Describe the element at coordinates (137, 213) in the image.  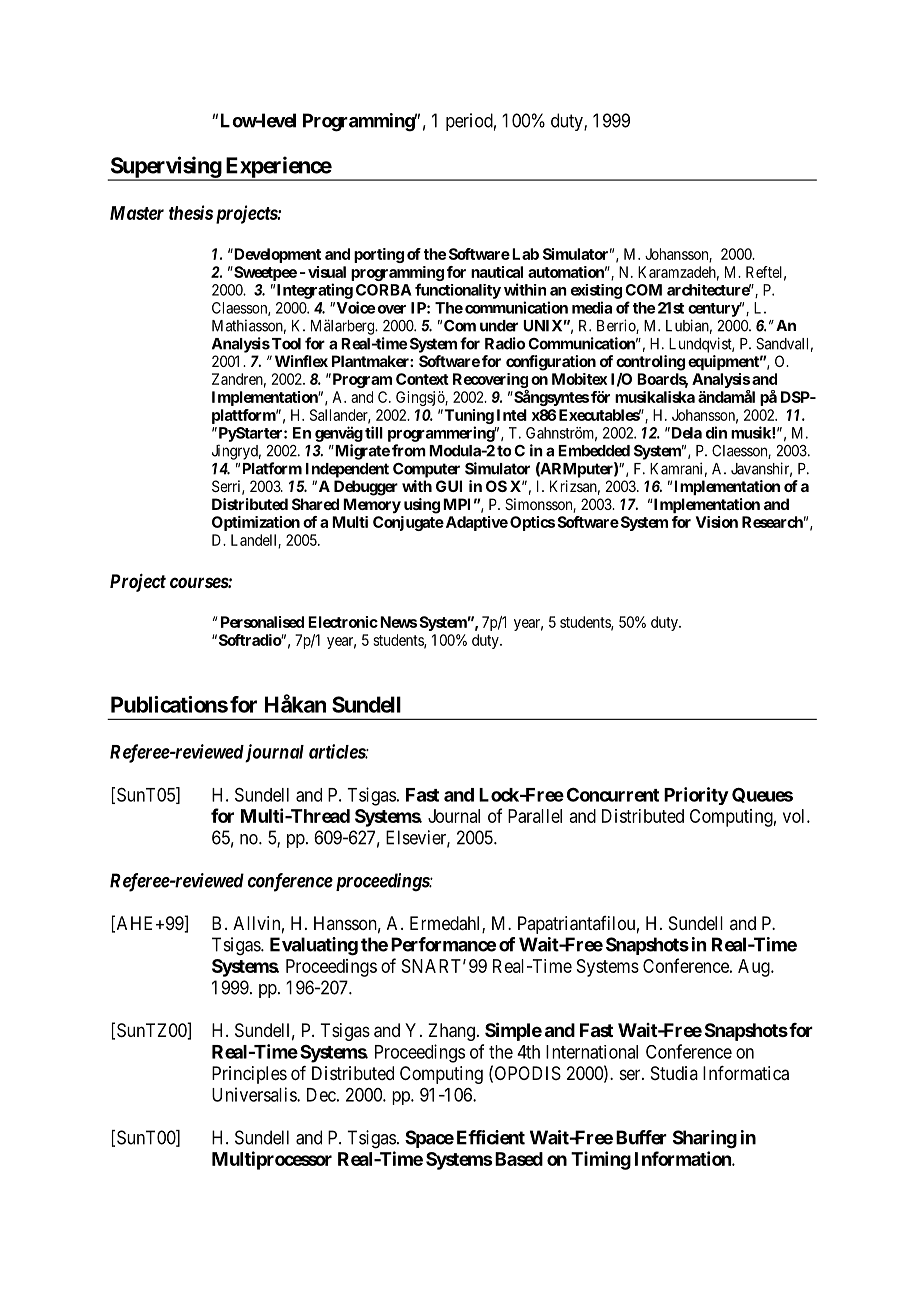
I see `Master` at that location.
